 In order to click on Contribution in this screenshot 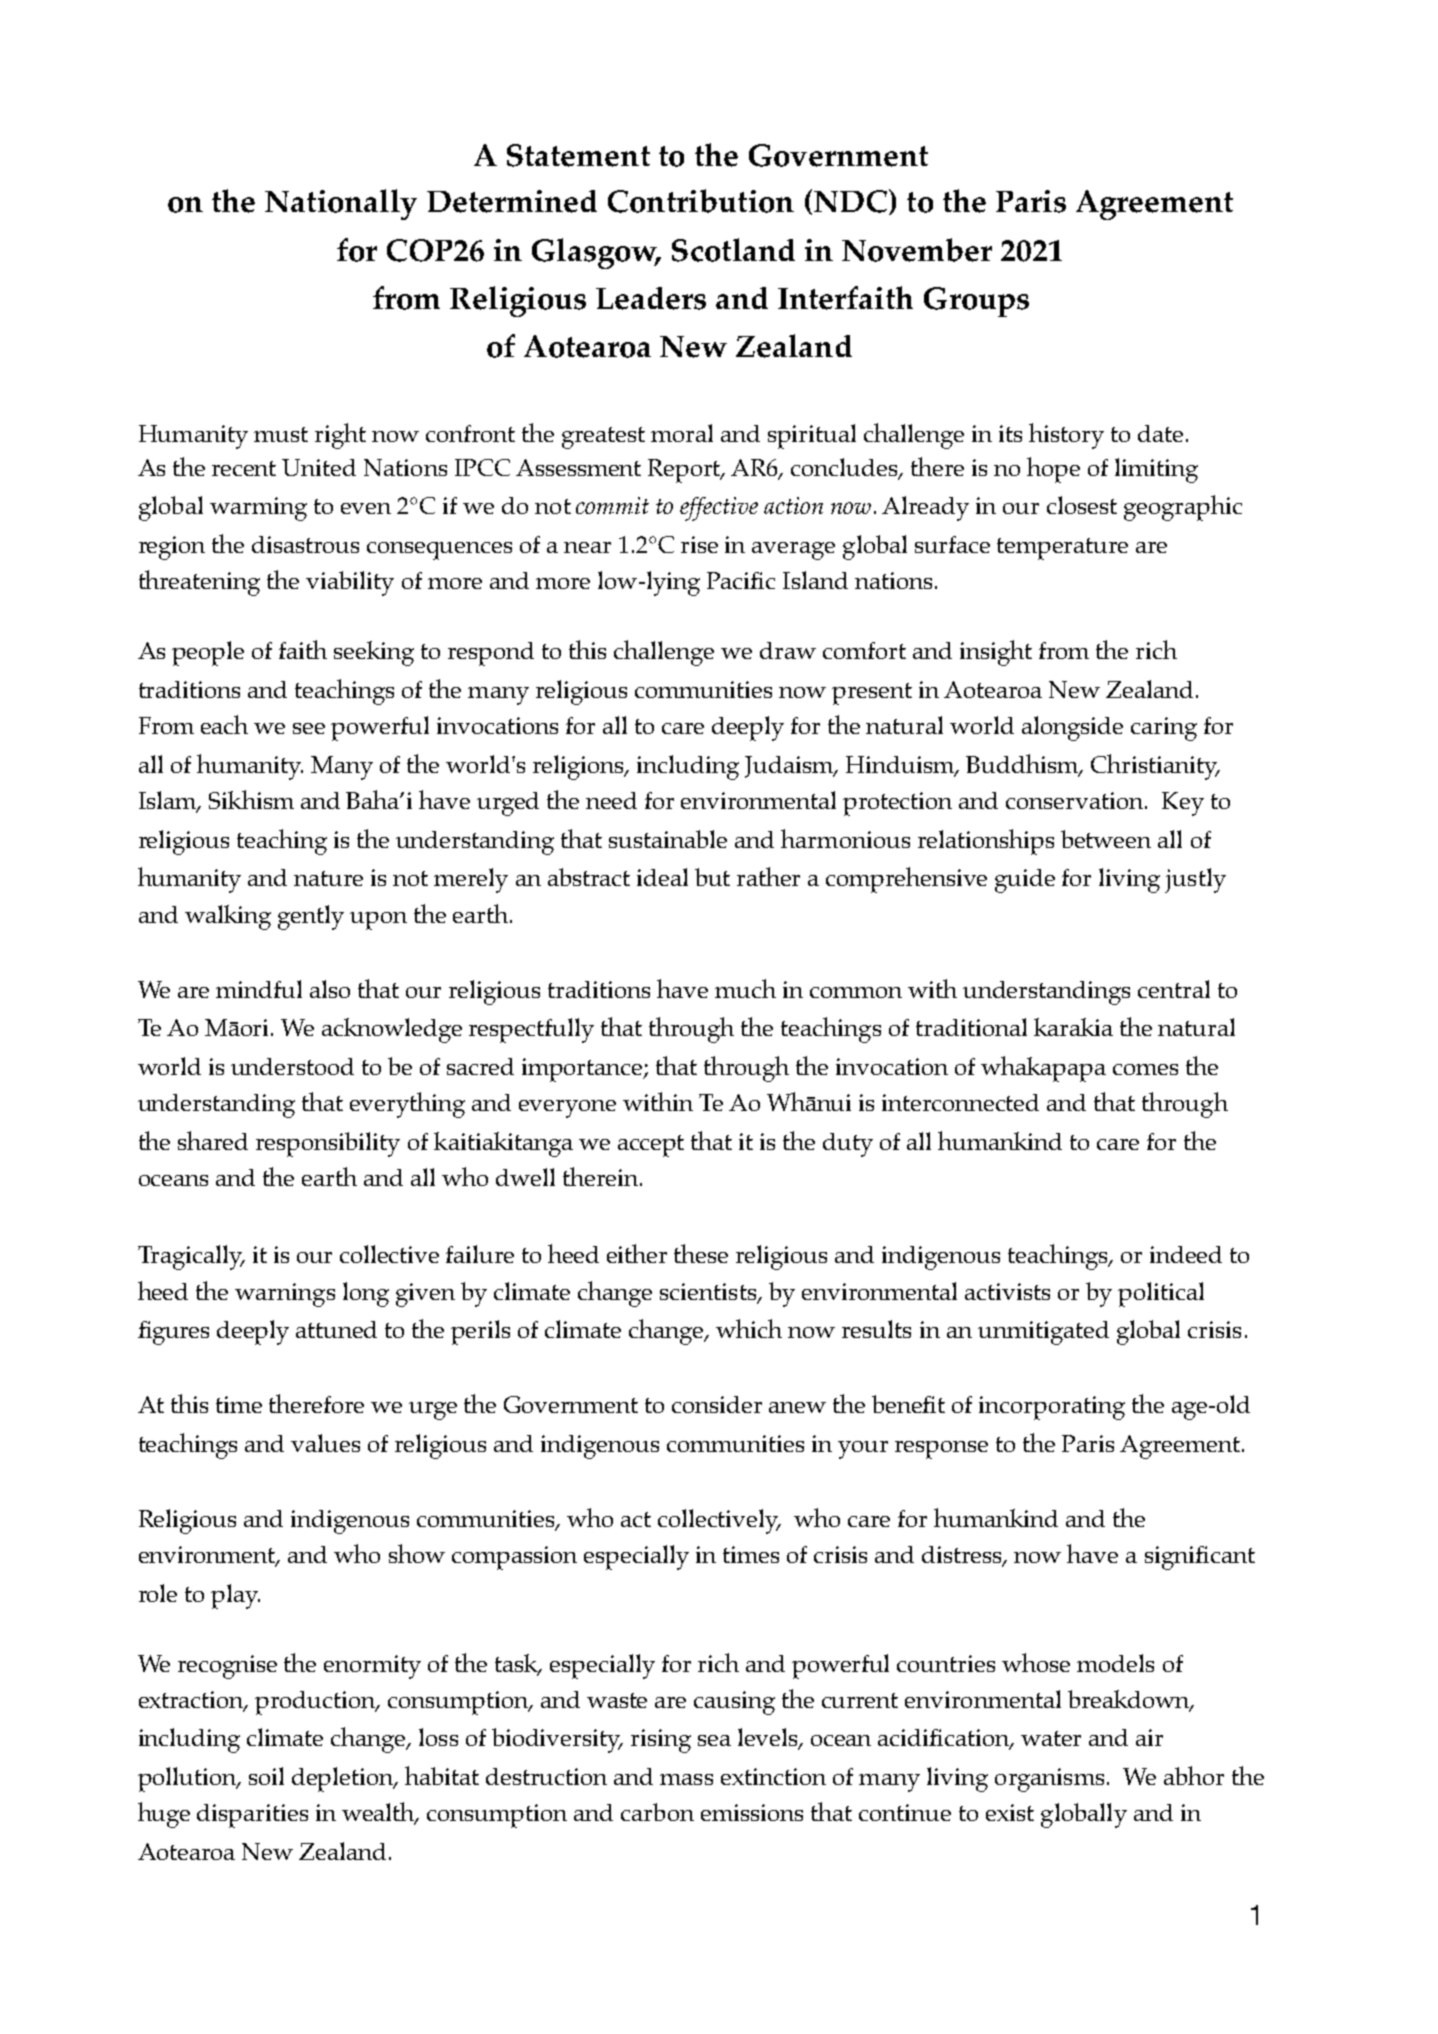, I will do `click(701, 201)`.
